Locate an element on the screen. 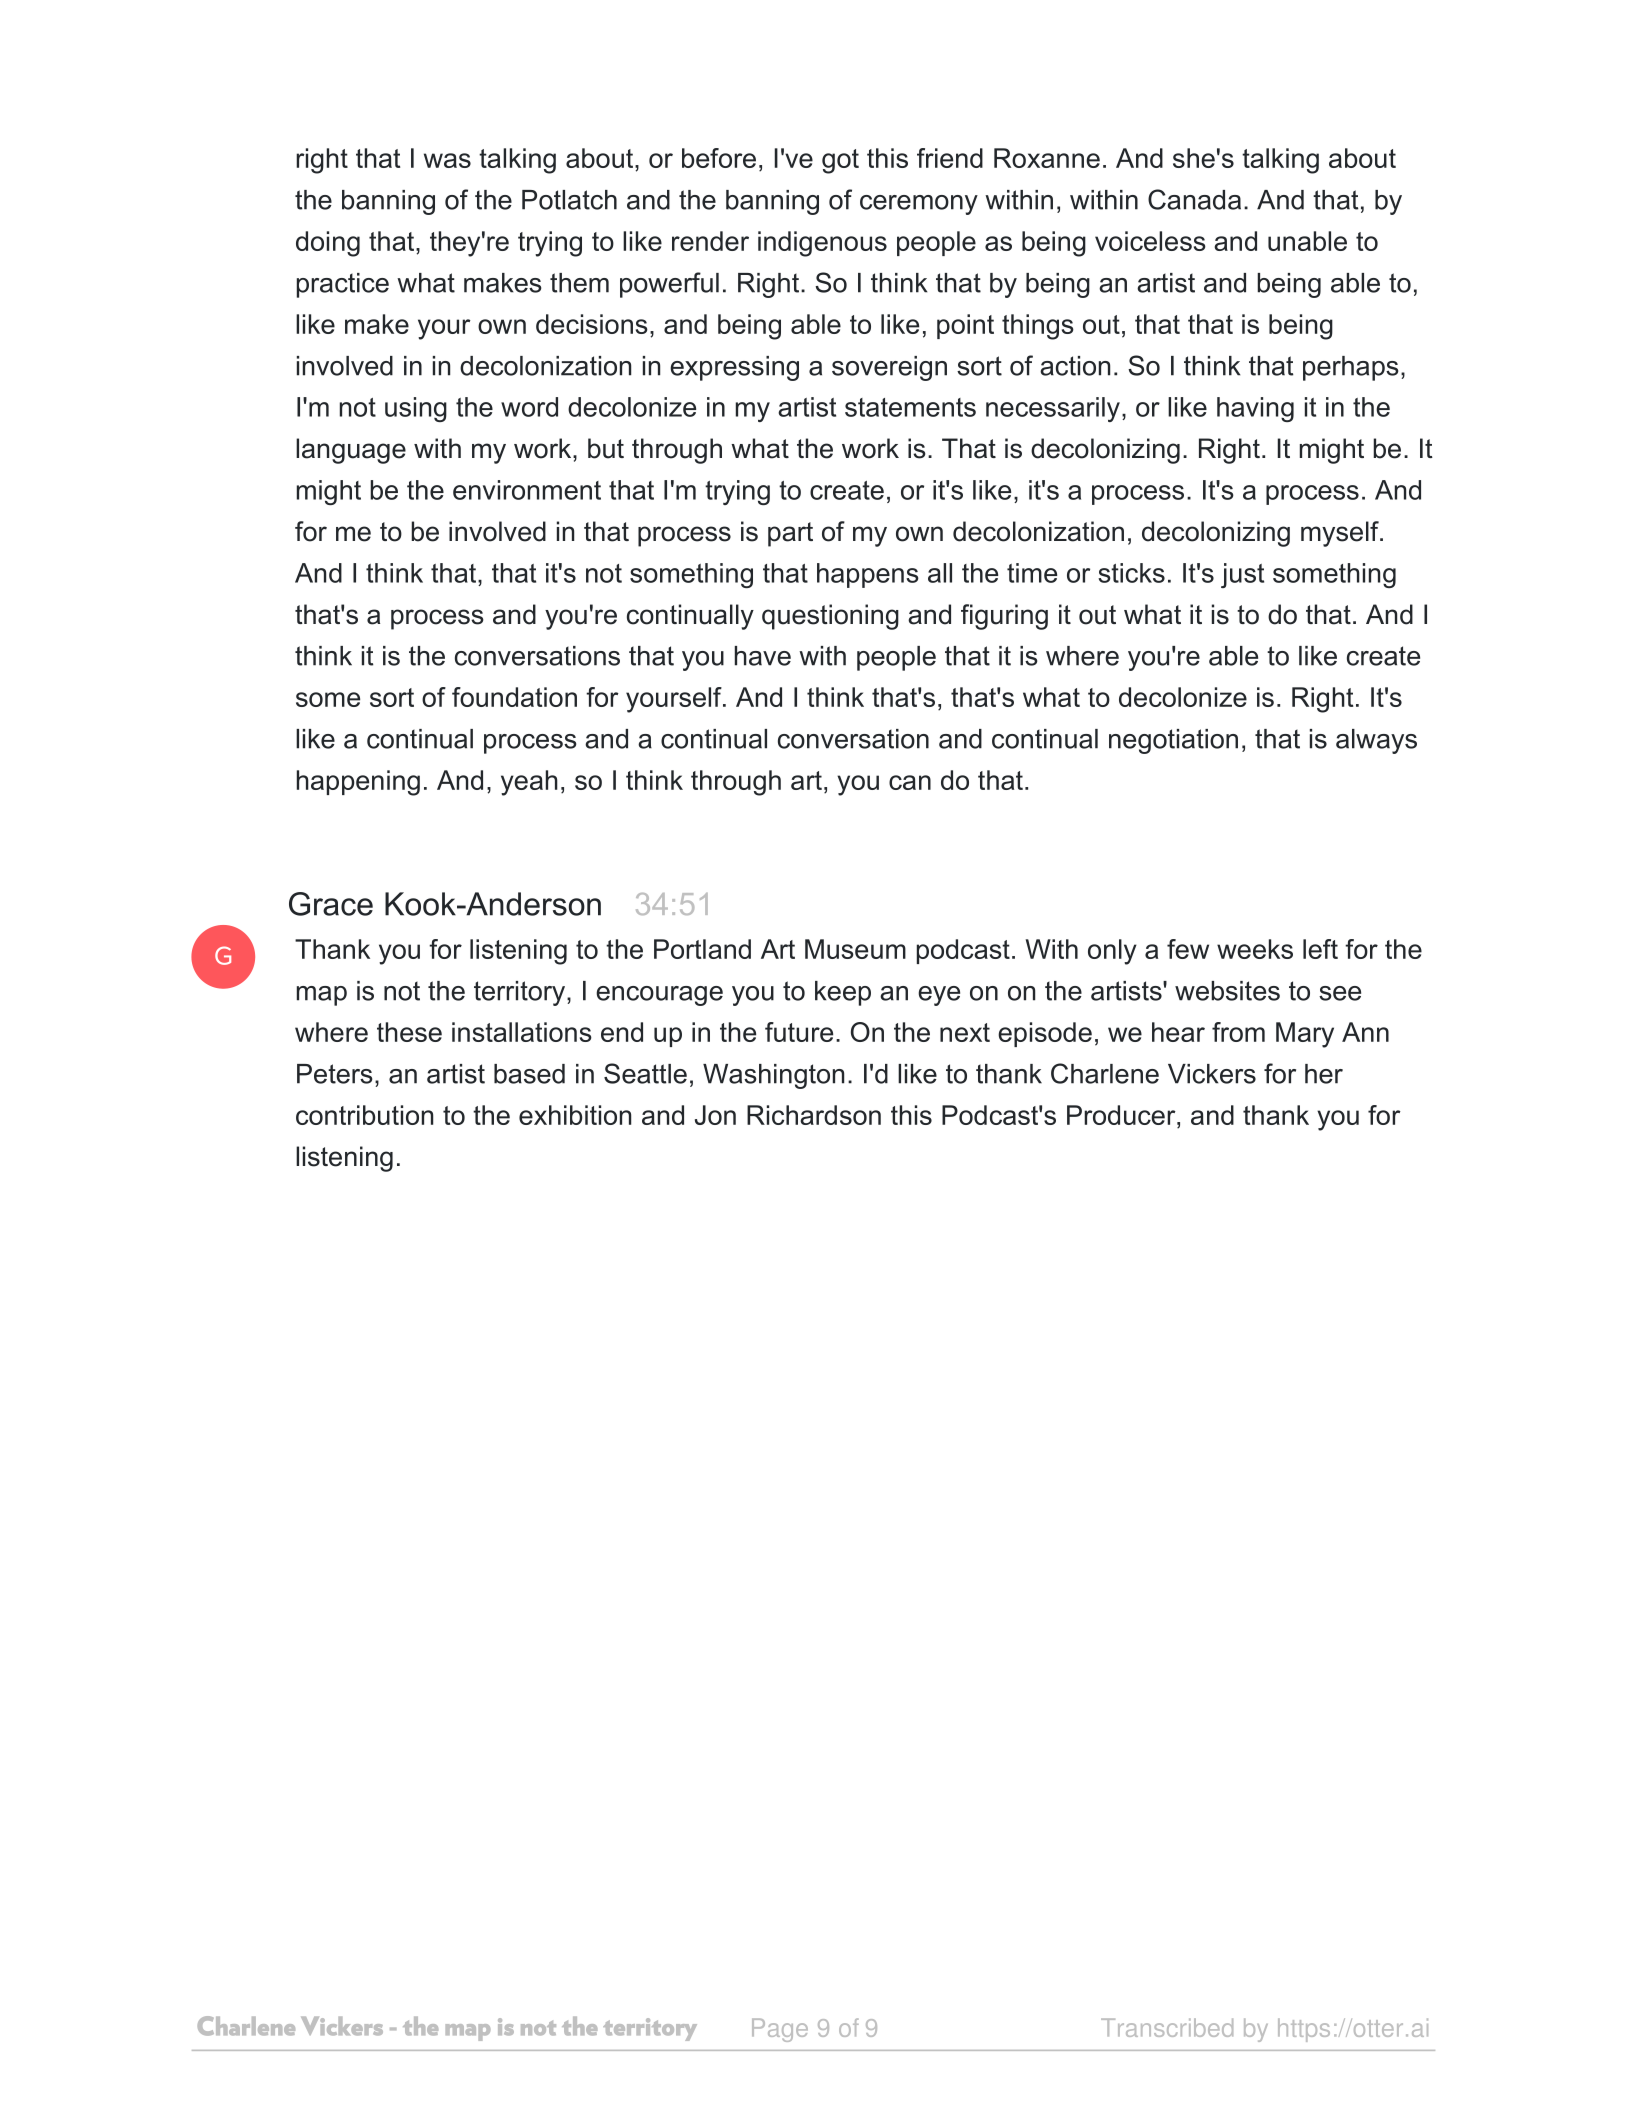 This screenshot has height=2105, width=1627. from is located at coordinates (1238, 1032).
